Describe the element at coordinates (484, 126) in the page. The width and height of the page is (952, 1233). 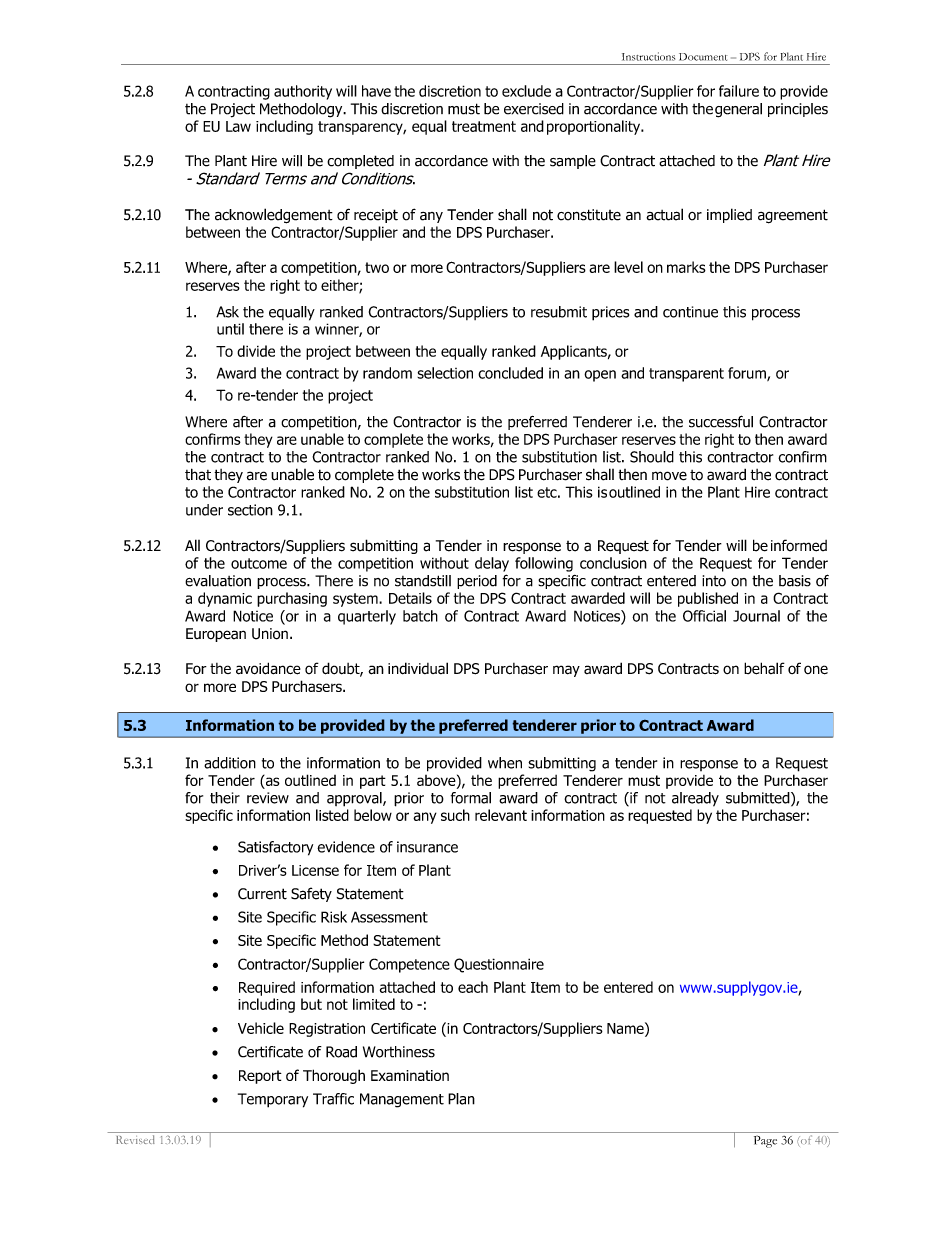
I see `treatment` at that location.
